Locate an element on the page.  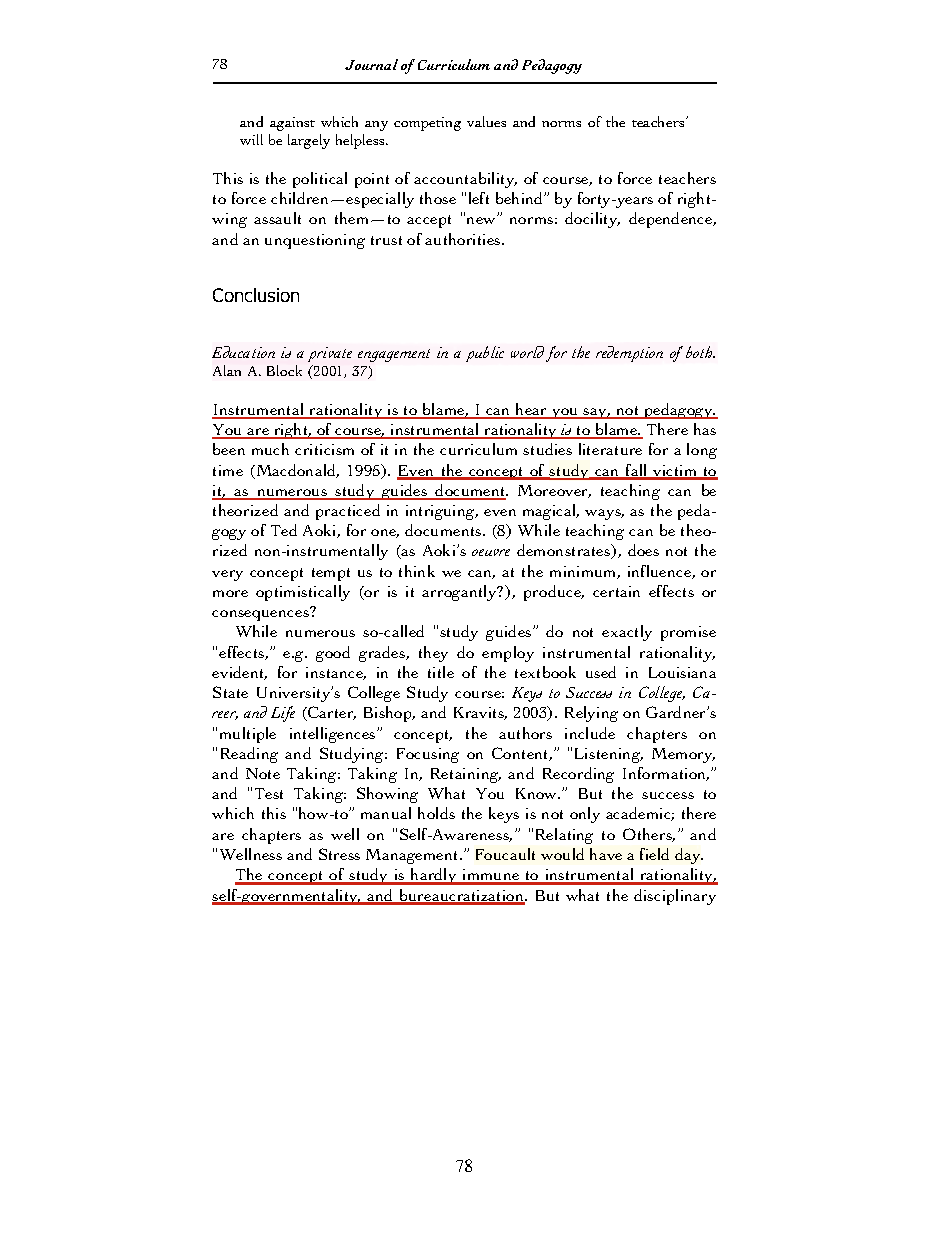
public is located at coordinates (485, 354).
